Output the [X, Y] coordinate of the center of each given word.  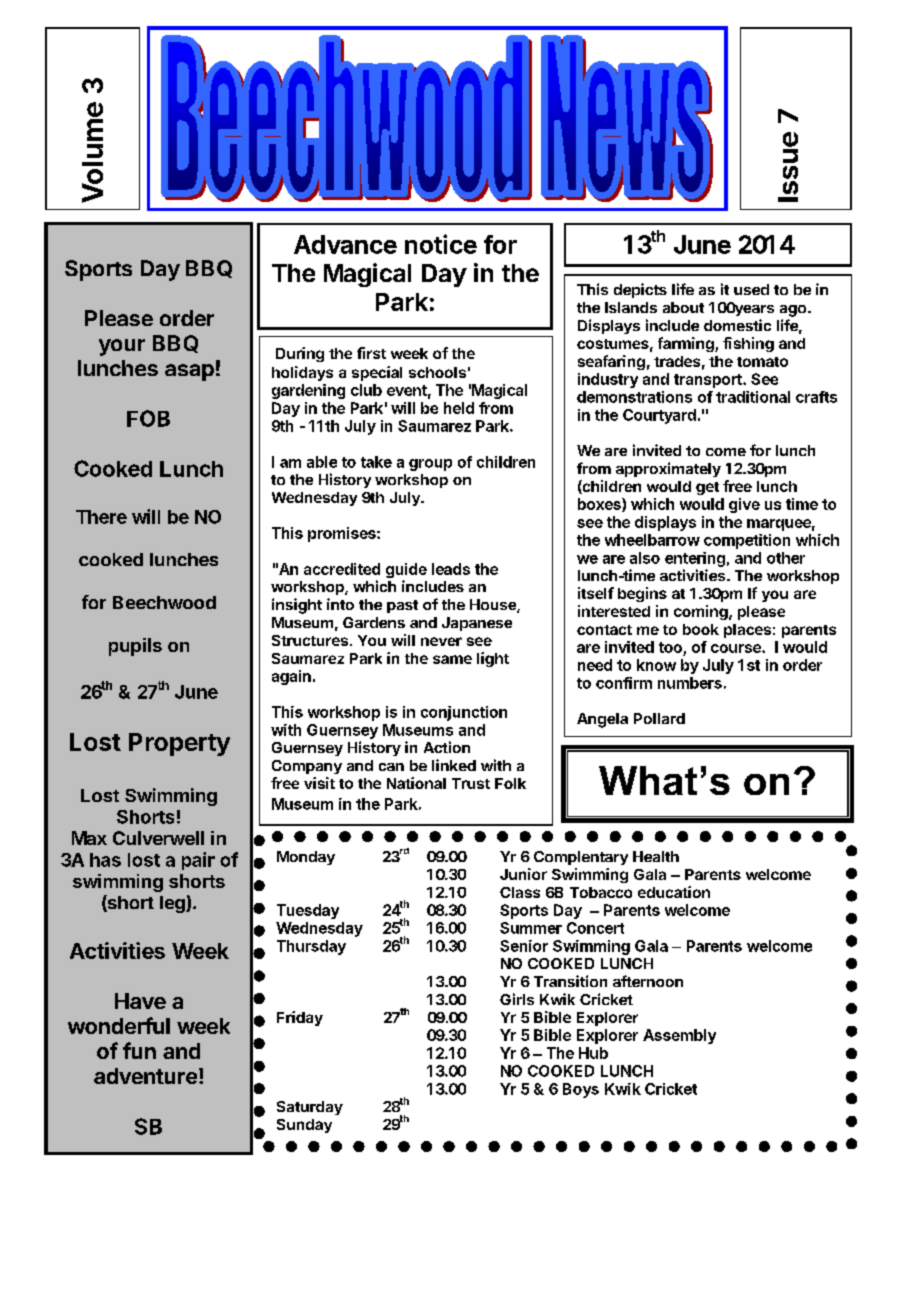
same [452, 659]
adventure [145, 1076]
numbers [690, 683]
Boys [581, 1090]
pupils [135, 647]
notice [441, 244]
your [122, 347]
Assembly [679, 1036]
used [751, 289]
